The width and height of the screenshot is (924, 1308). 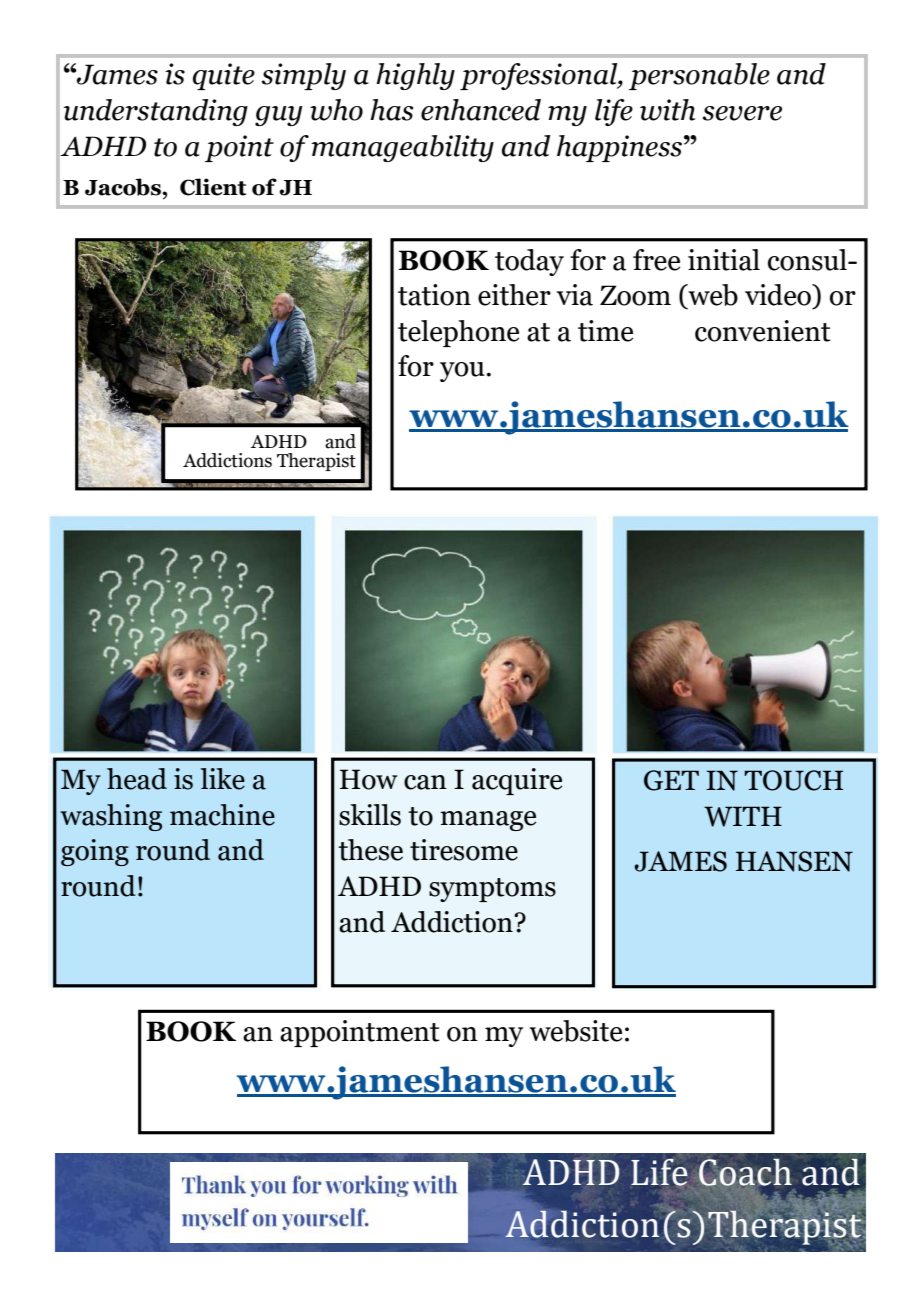 What do you see at coordinates (671, 780) in the screenshot?
I see `GET` at bounding box center [671, 780].
